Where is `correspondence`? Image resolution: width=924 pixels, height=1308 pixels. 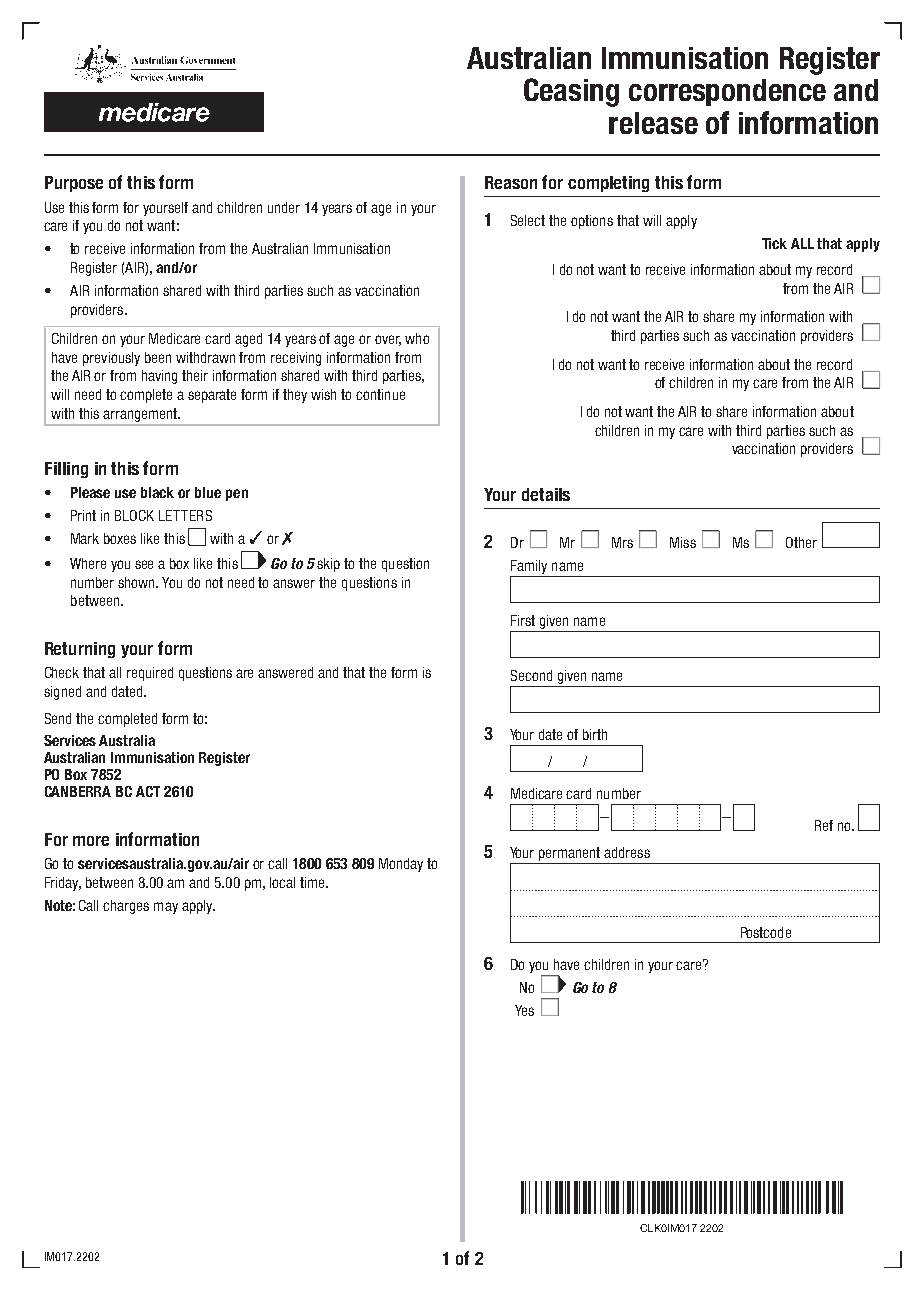
correspondence is located at coordinates (727, 92).
